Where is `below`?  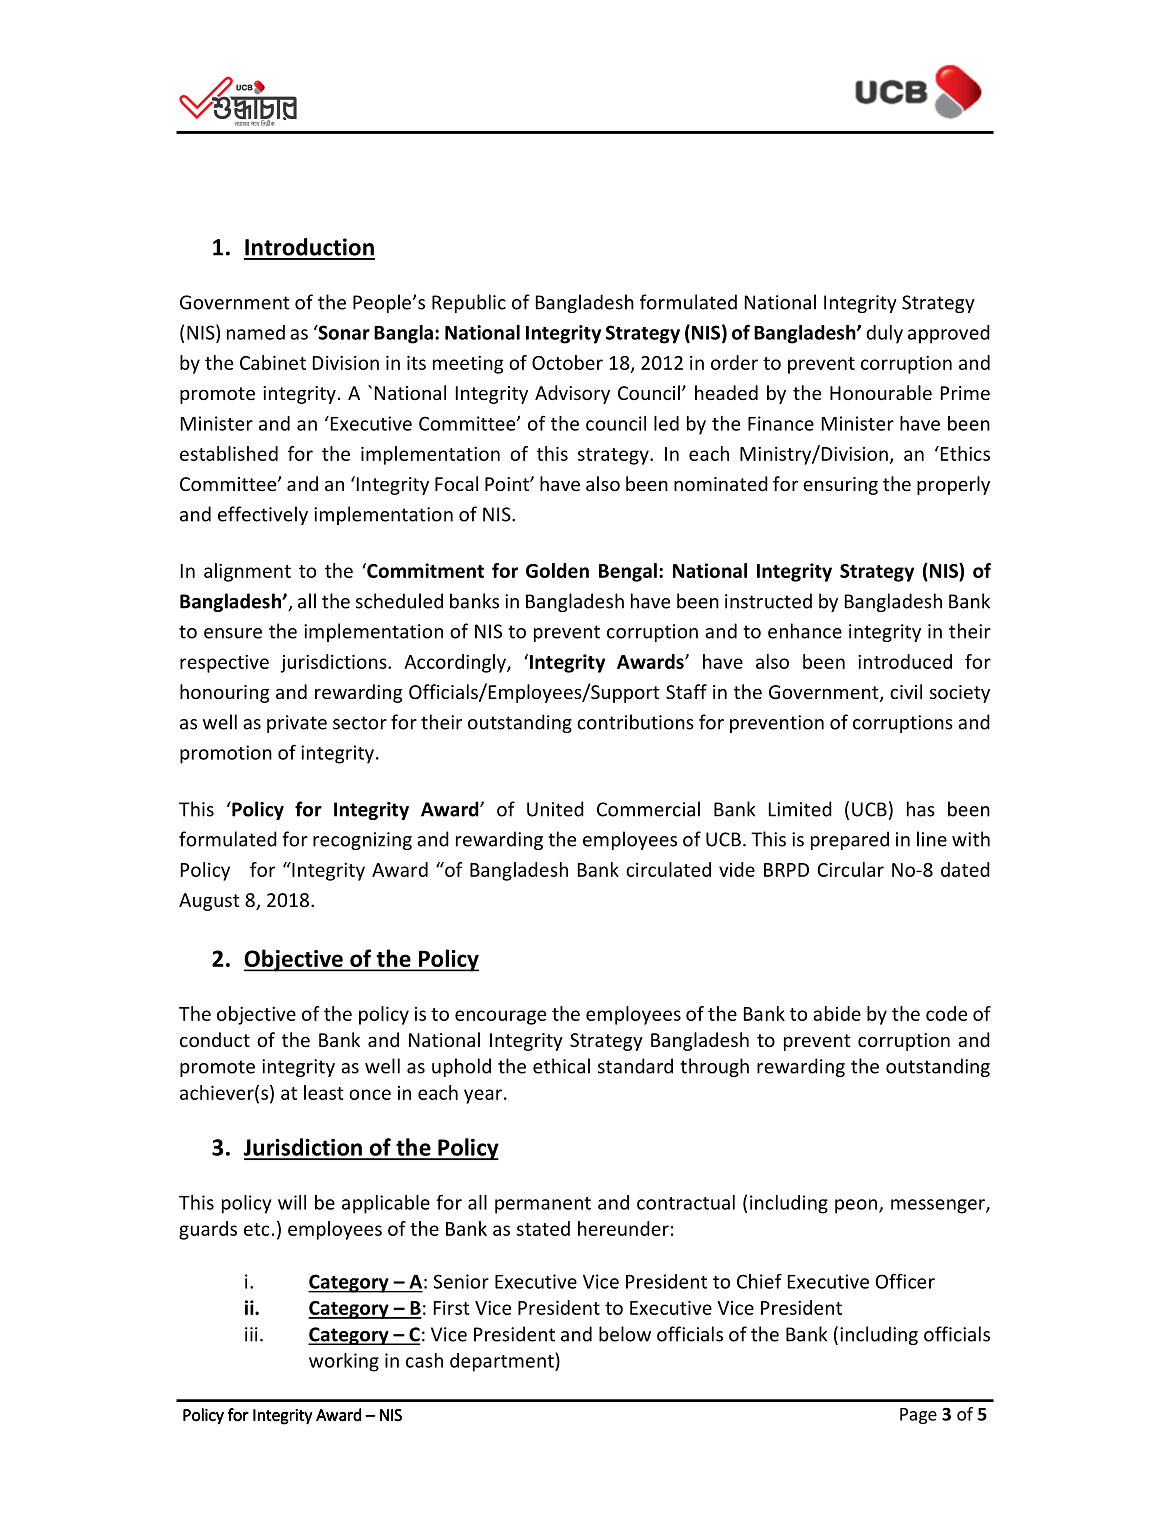 below is located at coordinates (625, 1334).
